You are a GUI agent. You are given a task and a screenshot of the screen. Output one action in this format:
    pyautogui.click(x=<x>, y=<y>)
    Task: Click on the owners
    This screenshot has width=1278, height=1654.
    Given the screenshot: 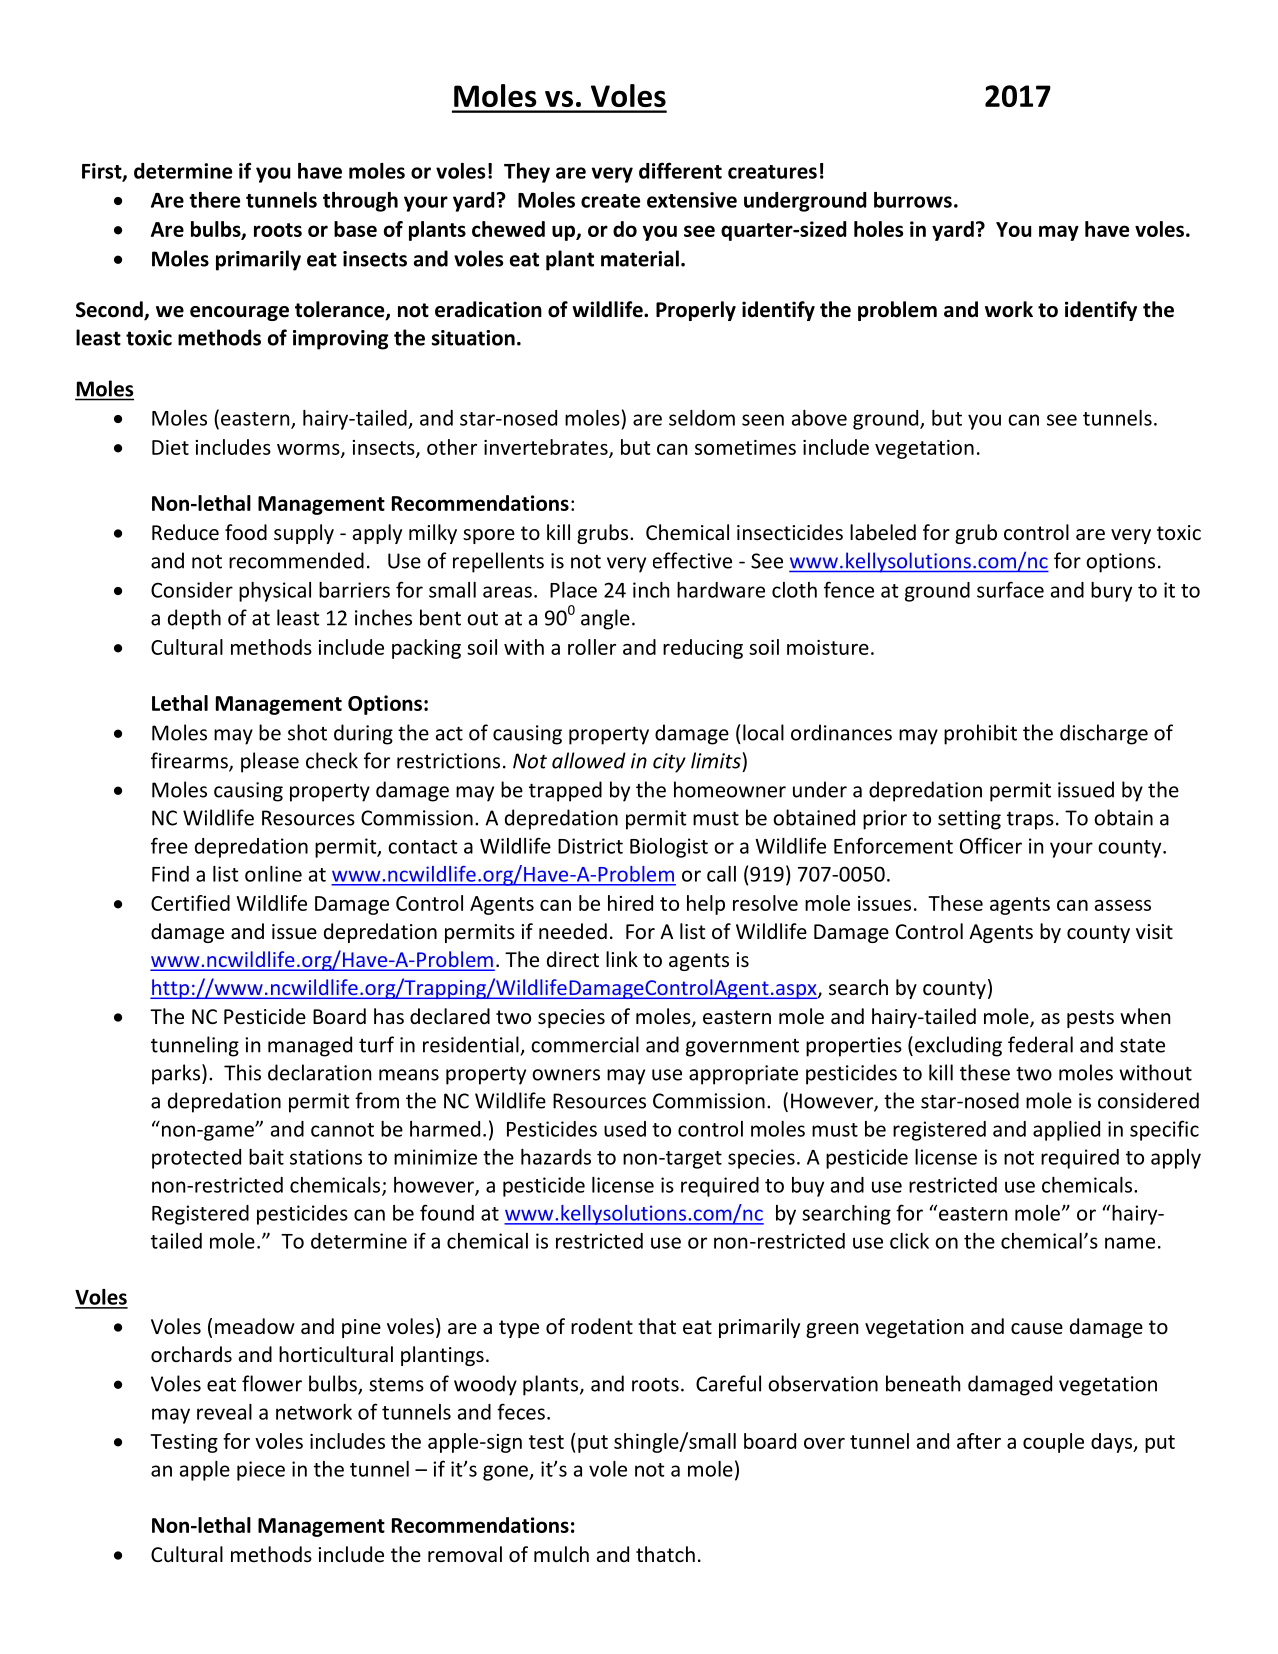 What is the action you would take?
    pyautogui.click(x=566, y=1075)
